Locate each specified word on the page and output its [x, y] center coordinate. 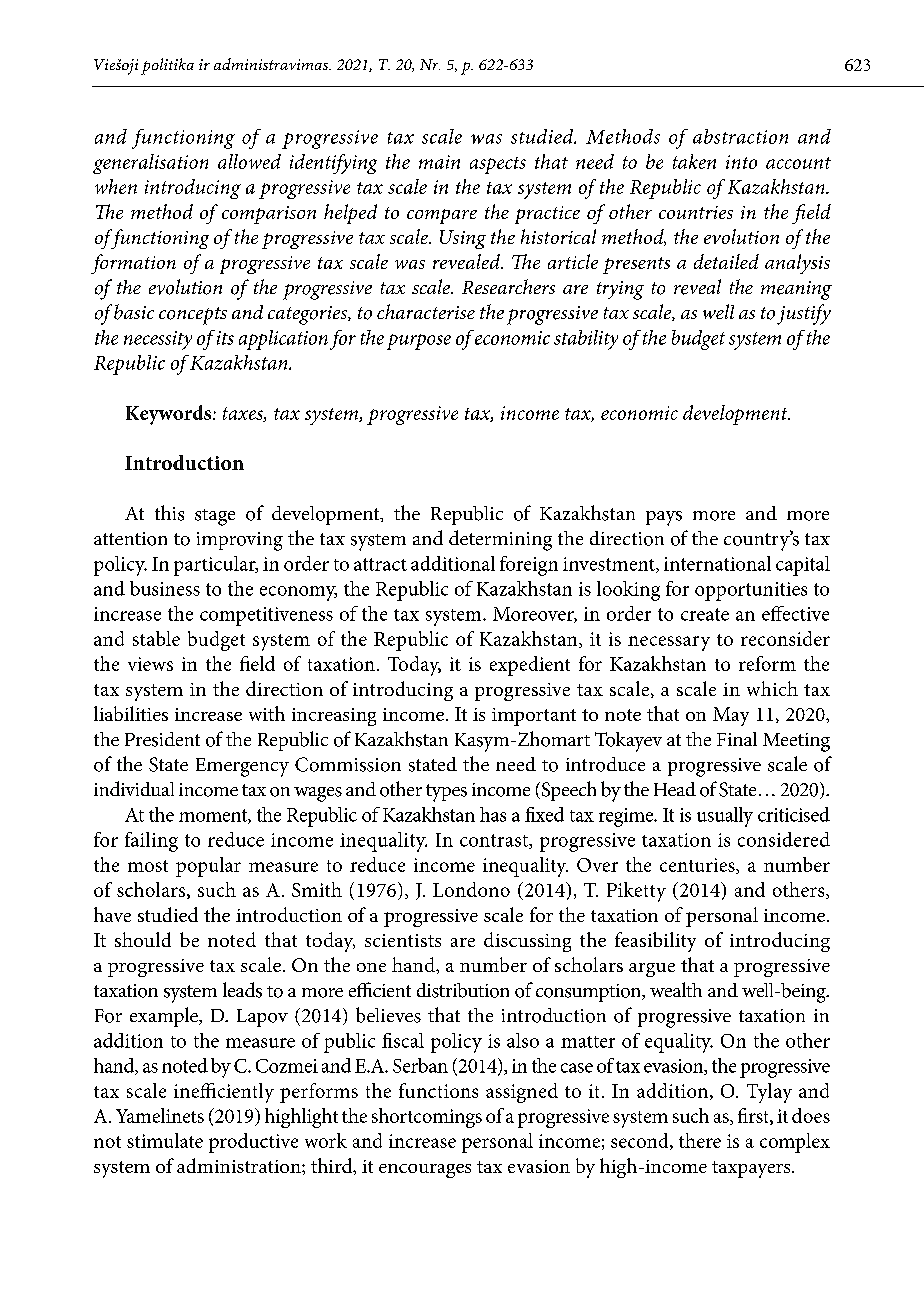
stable [156, 638]
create [705, 614]
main [439, 162]
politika [167, 66]
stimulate [165, 1140]
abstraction [740, 136]
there [700, 1140]
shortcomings [427, 1118]
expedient [530, 666]
